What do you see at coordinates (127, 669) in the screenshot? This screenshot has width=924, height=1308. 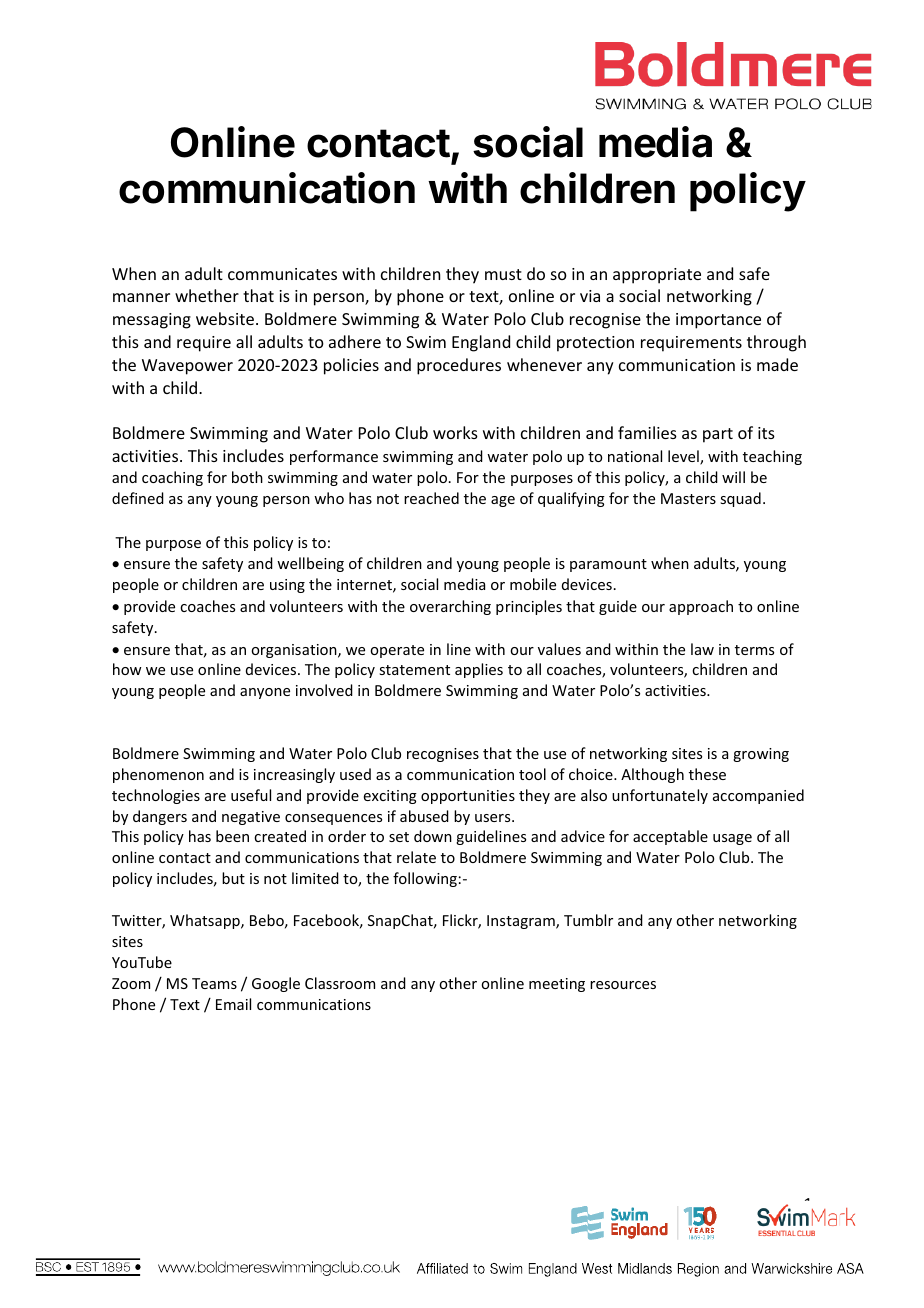 I see `how` at bounding box center [127, 669].
